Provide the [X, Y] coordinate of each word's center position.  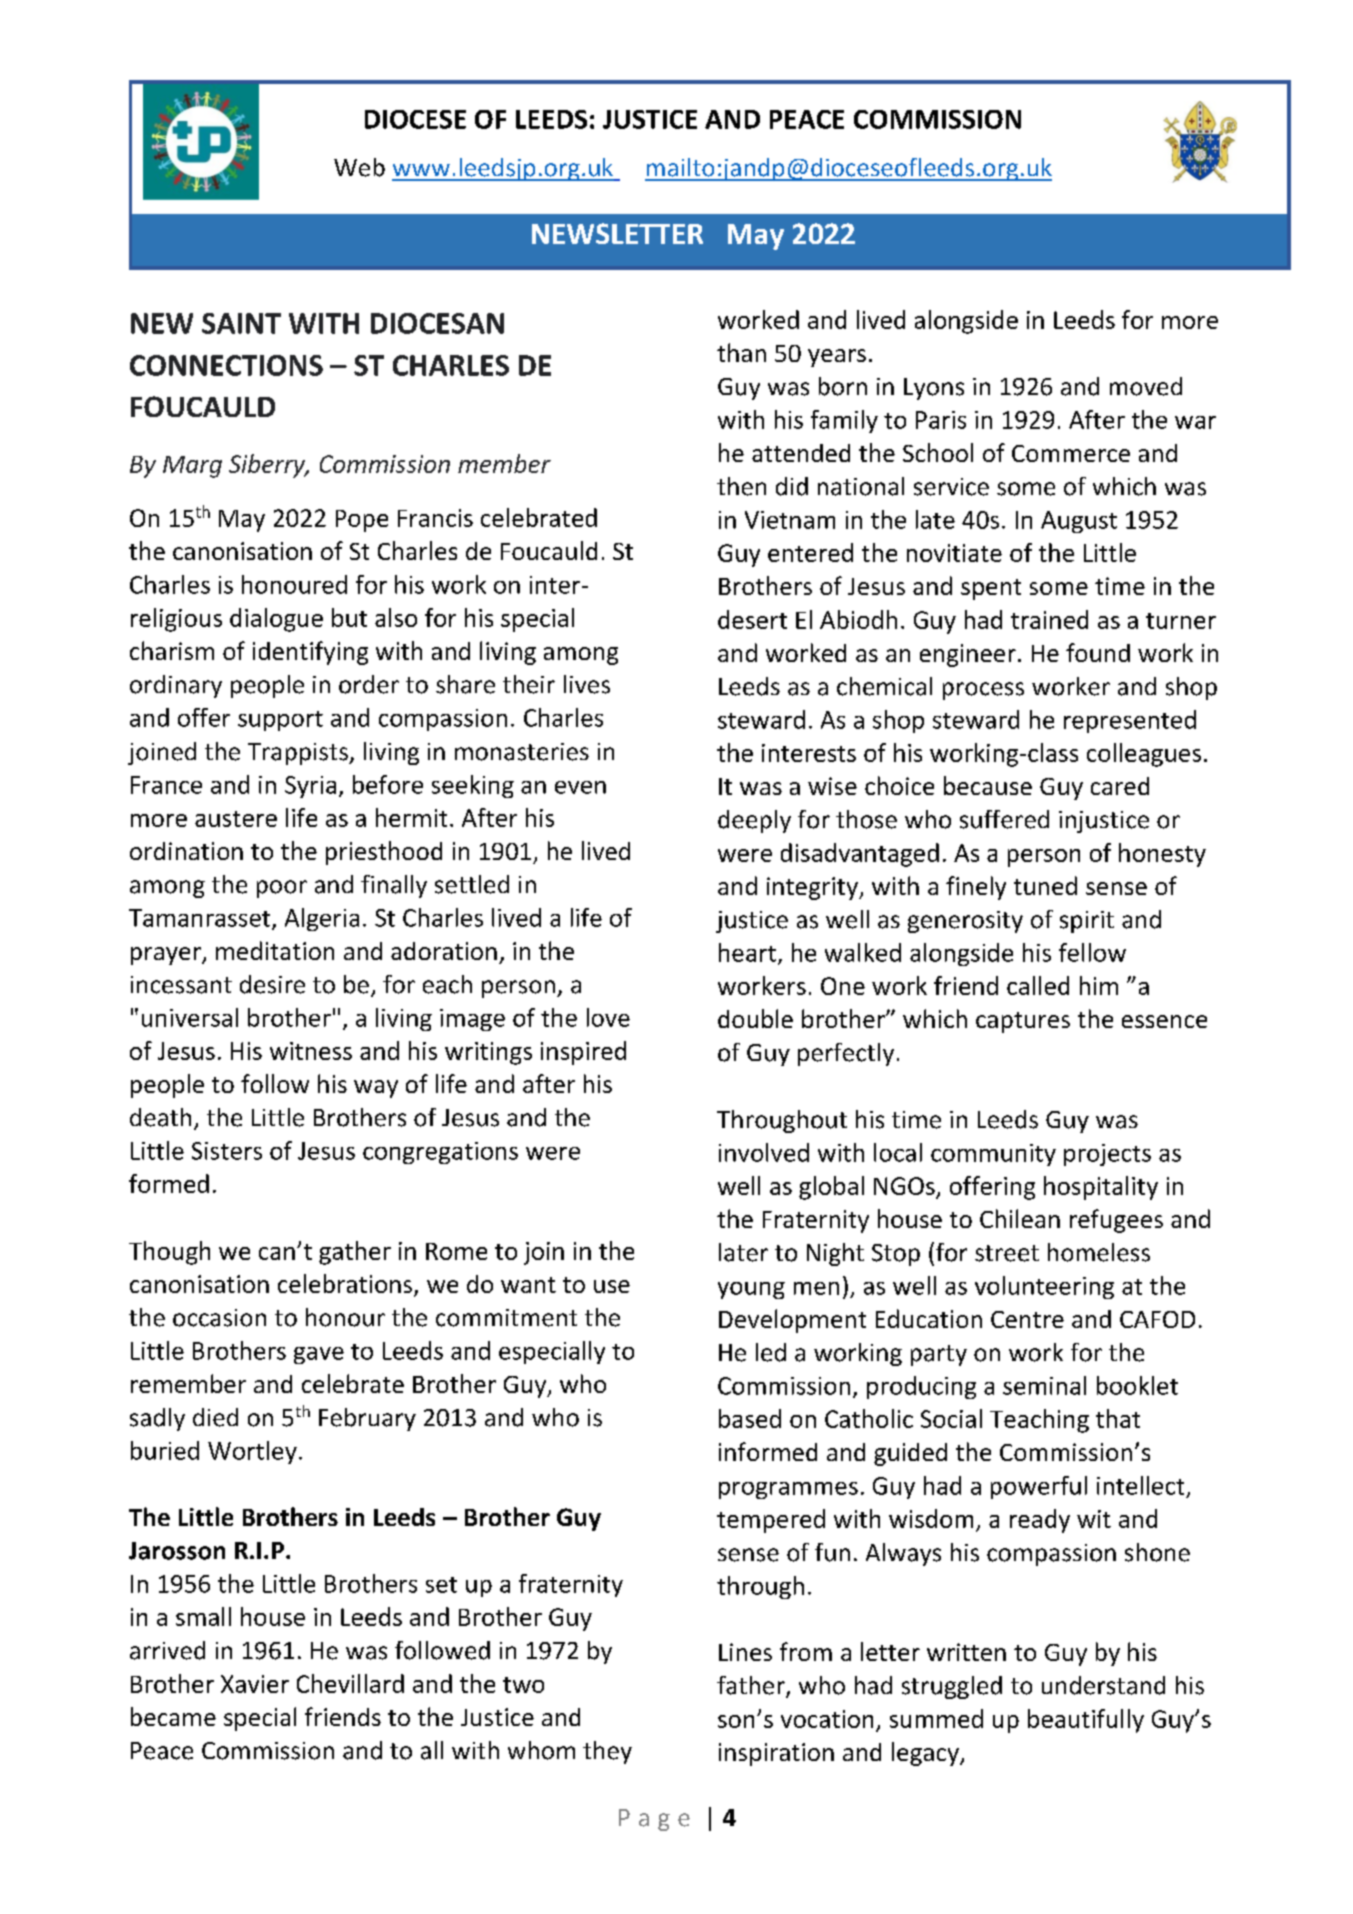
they [607, 1752]
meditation [275, 950]
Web [359, 167]
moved [1146, 386]
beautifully [1086, 1721]
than [741, 352]
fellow [1092, 952]
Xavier [255, 1684]
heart [747, 952]
